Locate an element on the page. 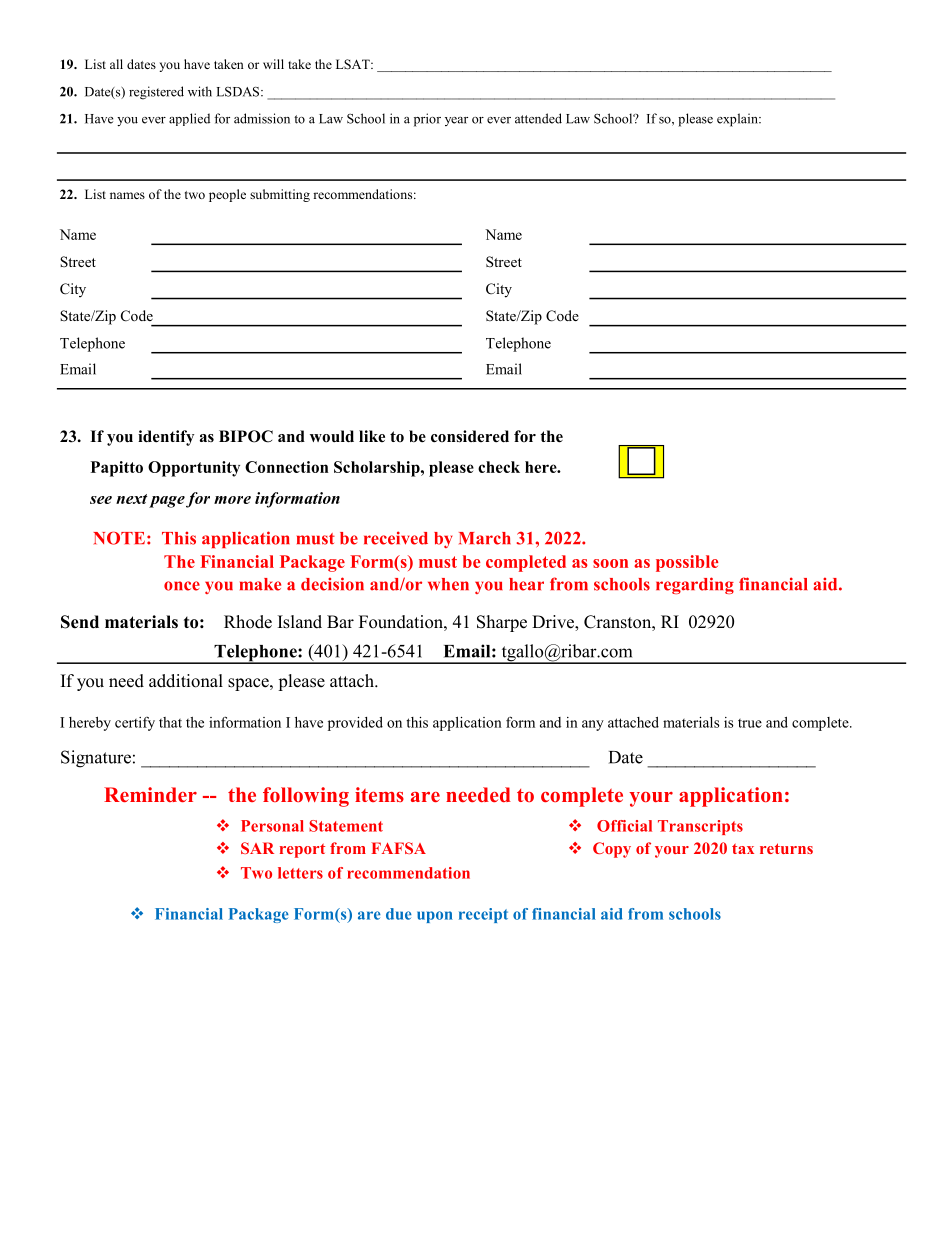  once is located at coordinates (182, 586).
